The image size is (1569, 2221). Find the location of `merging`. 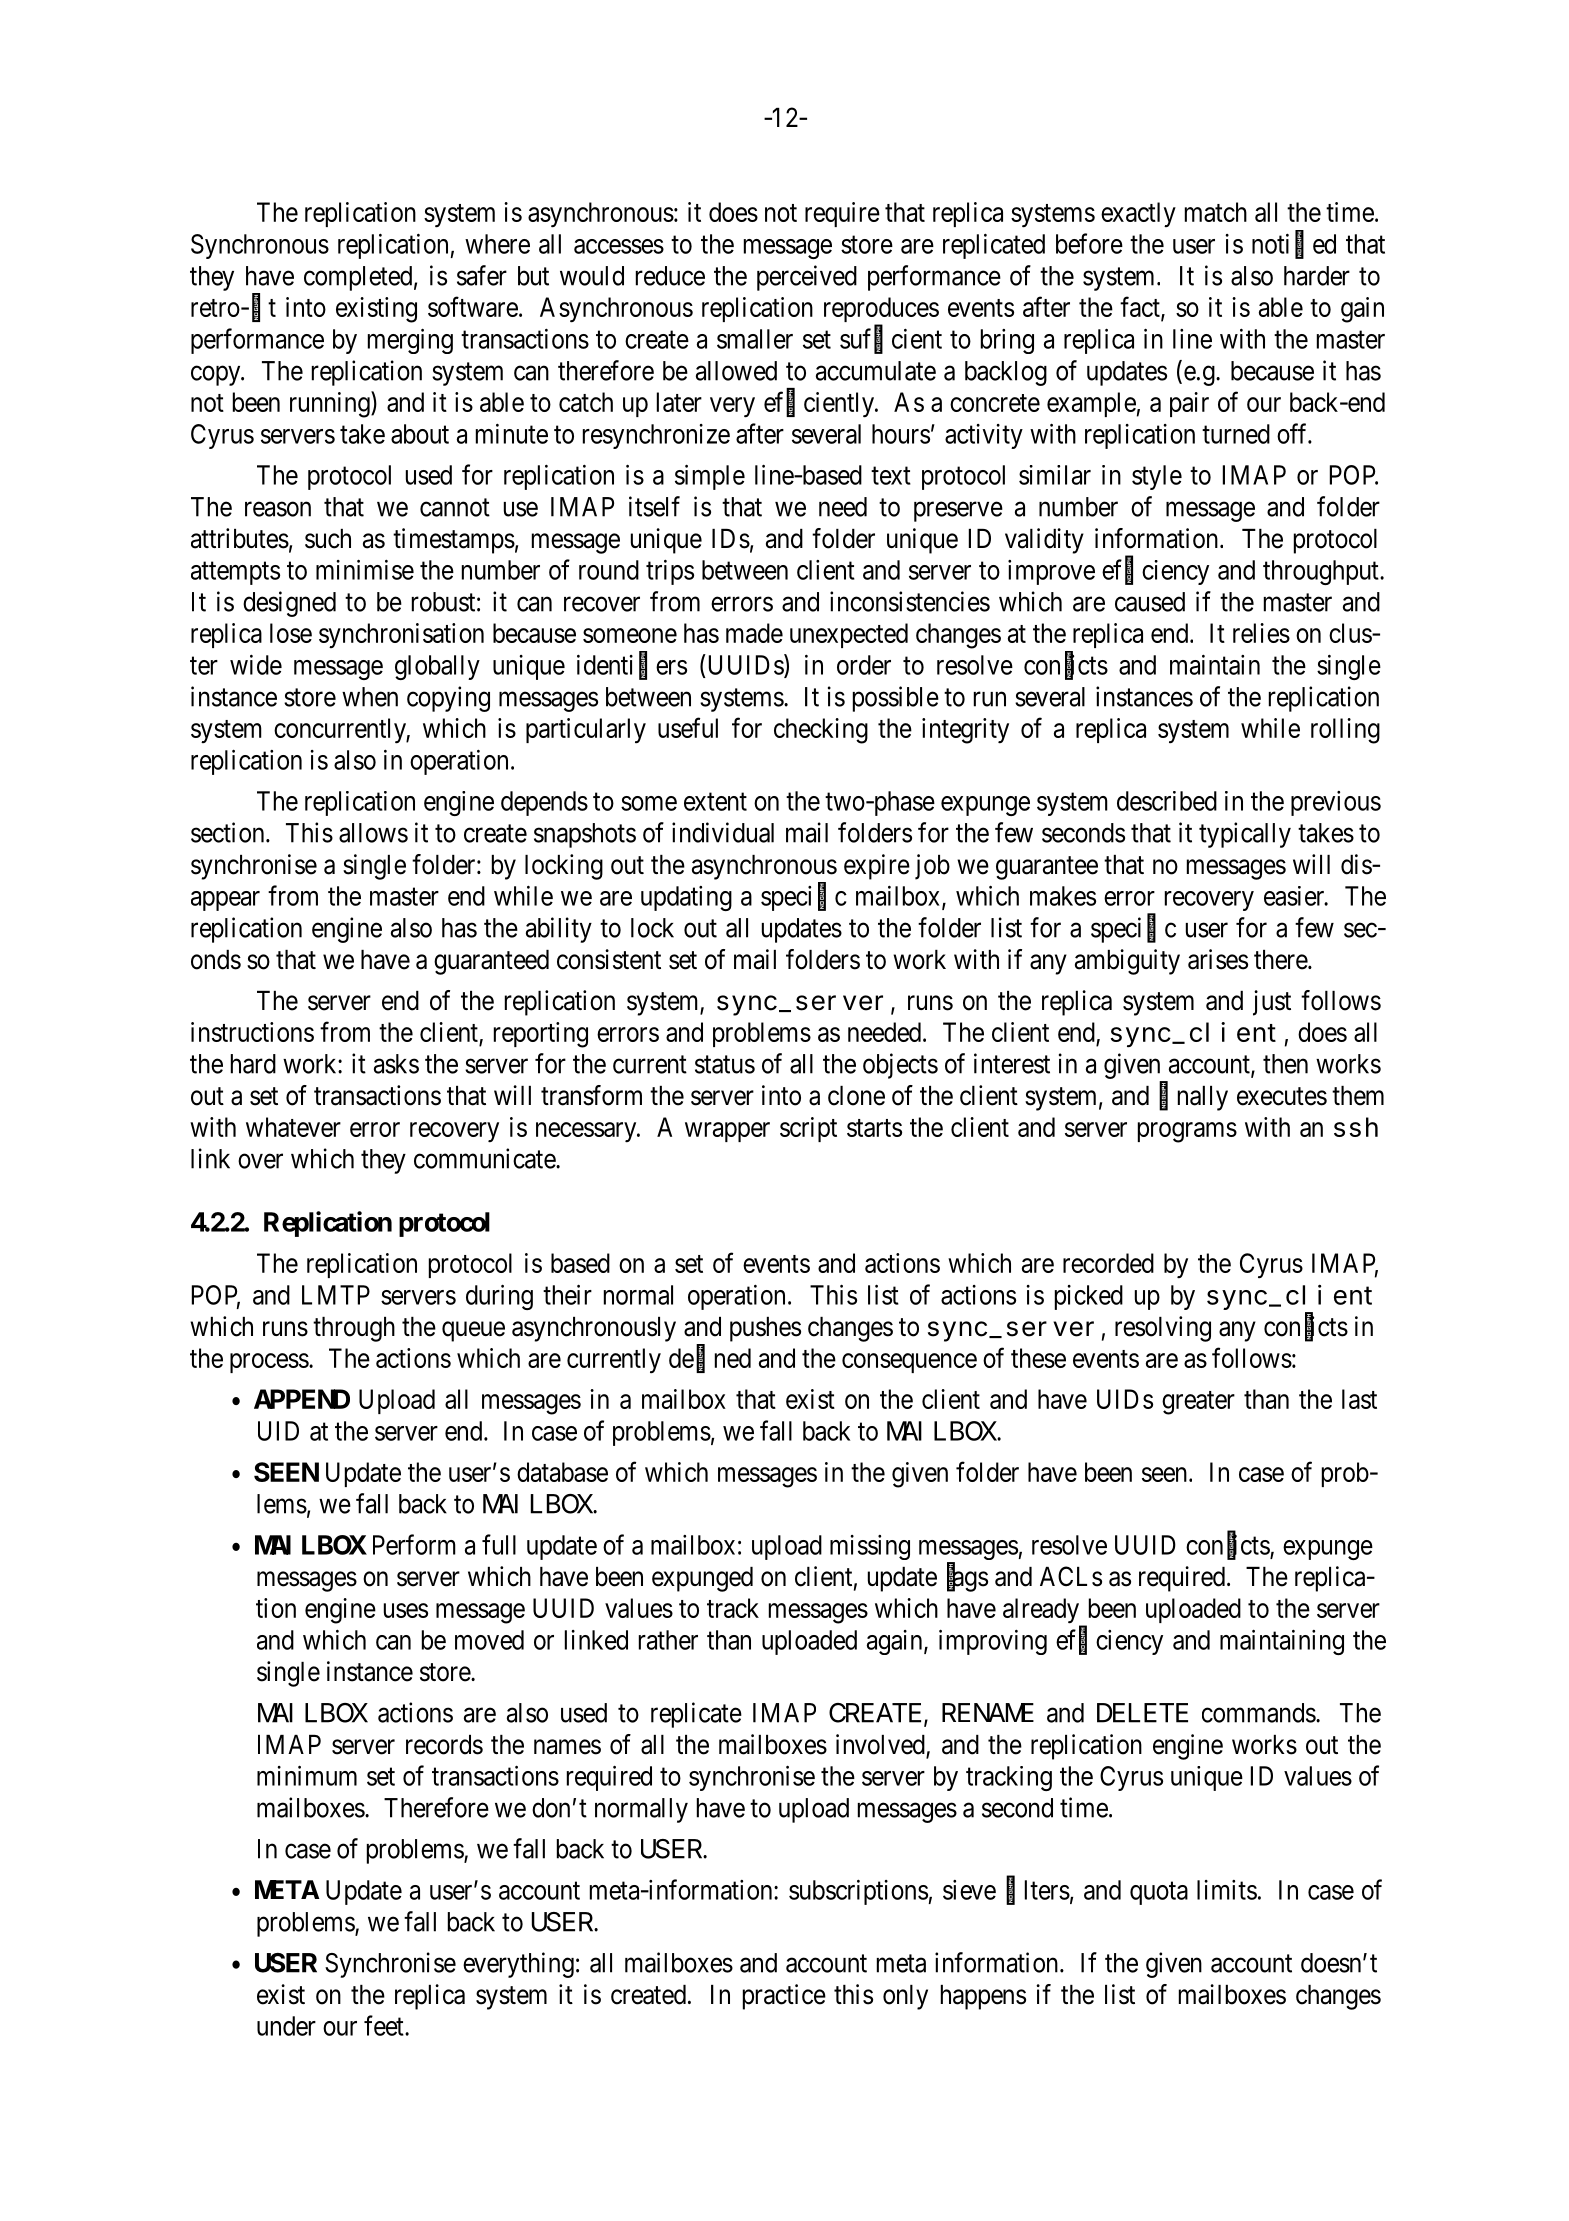

merging is located at coordinates (410, 341).
